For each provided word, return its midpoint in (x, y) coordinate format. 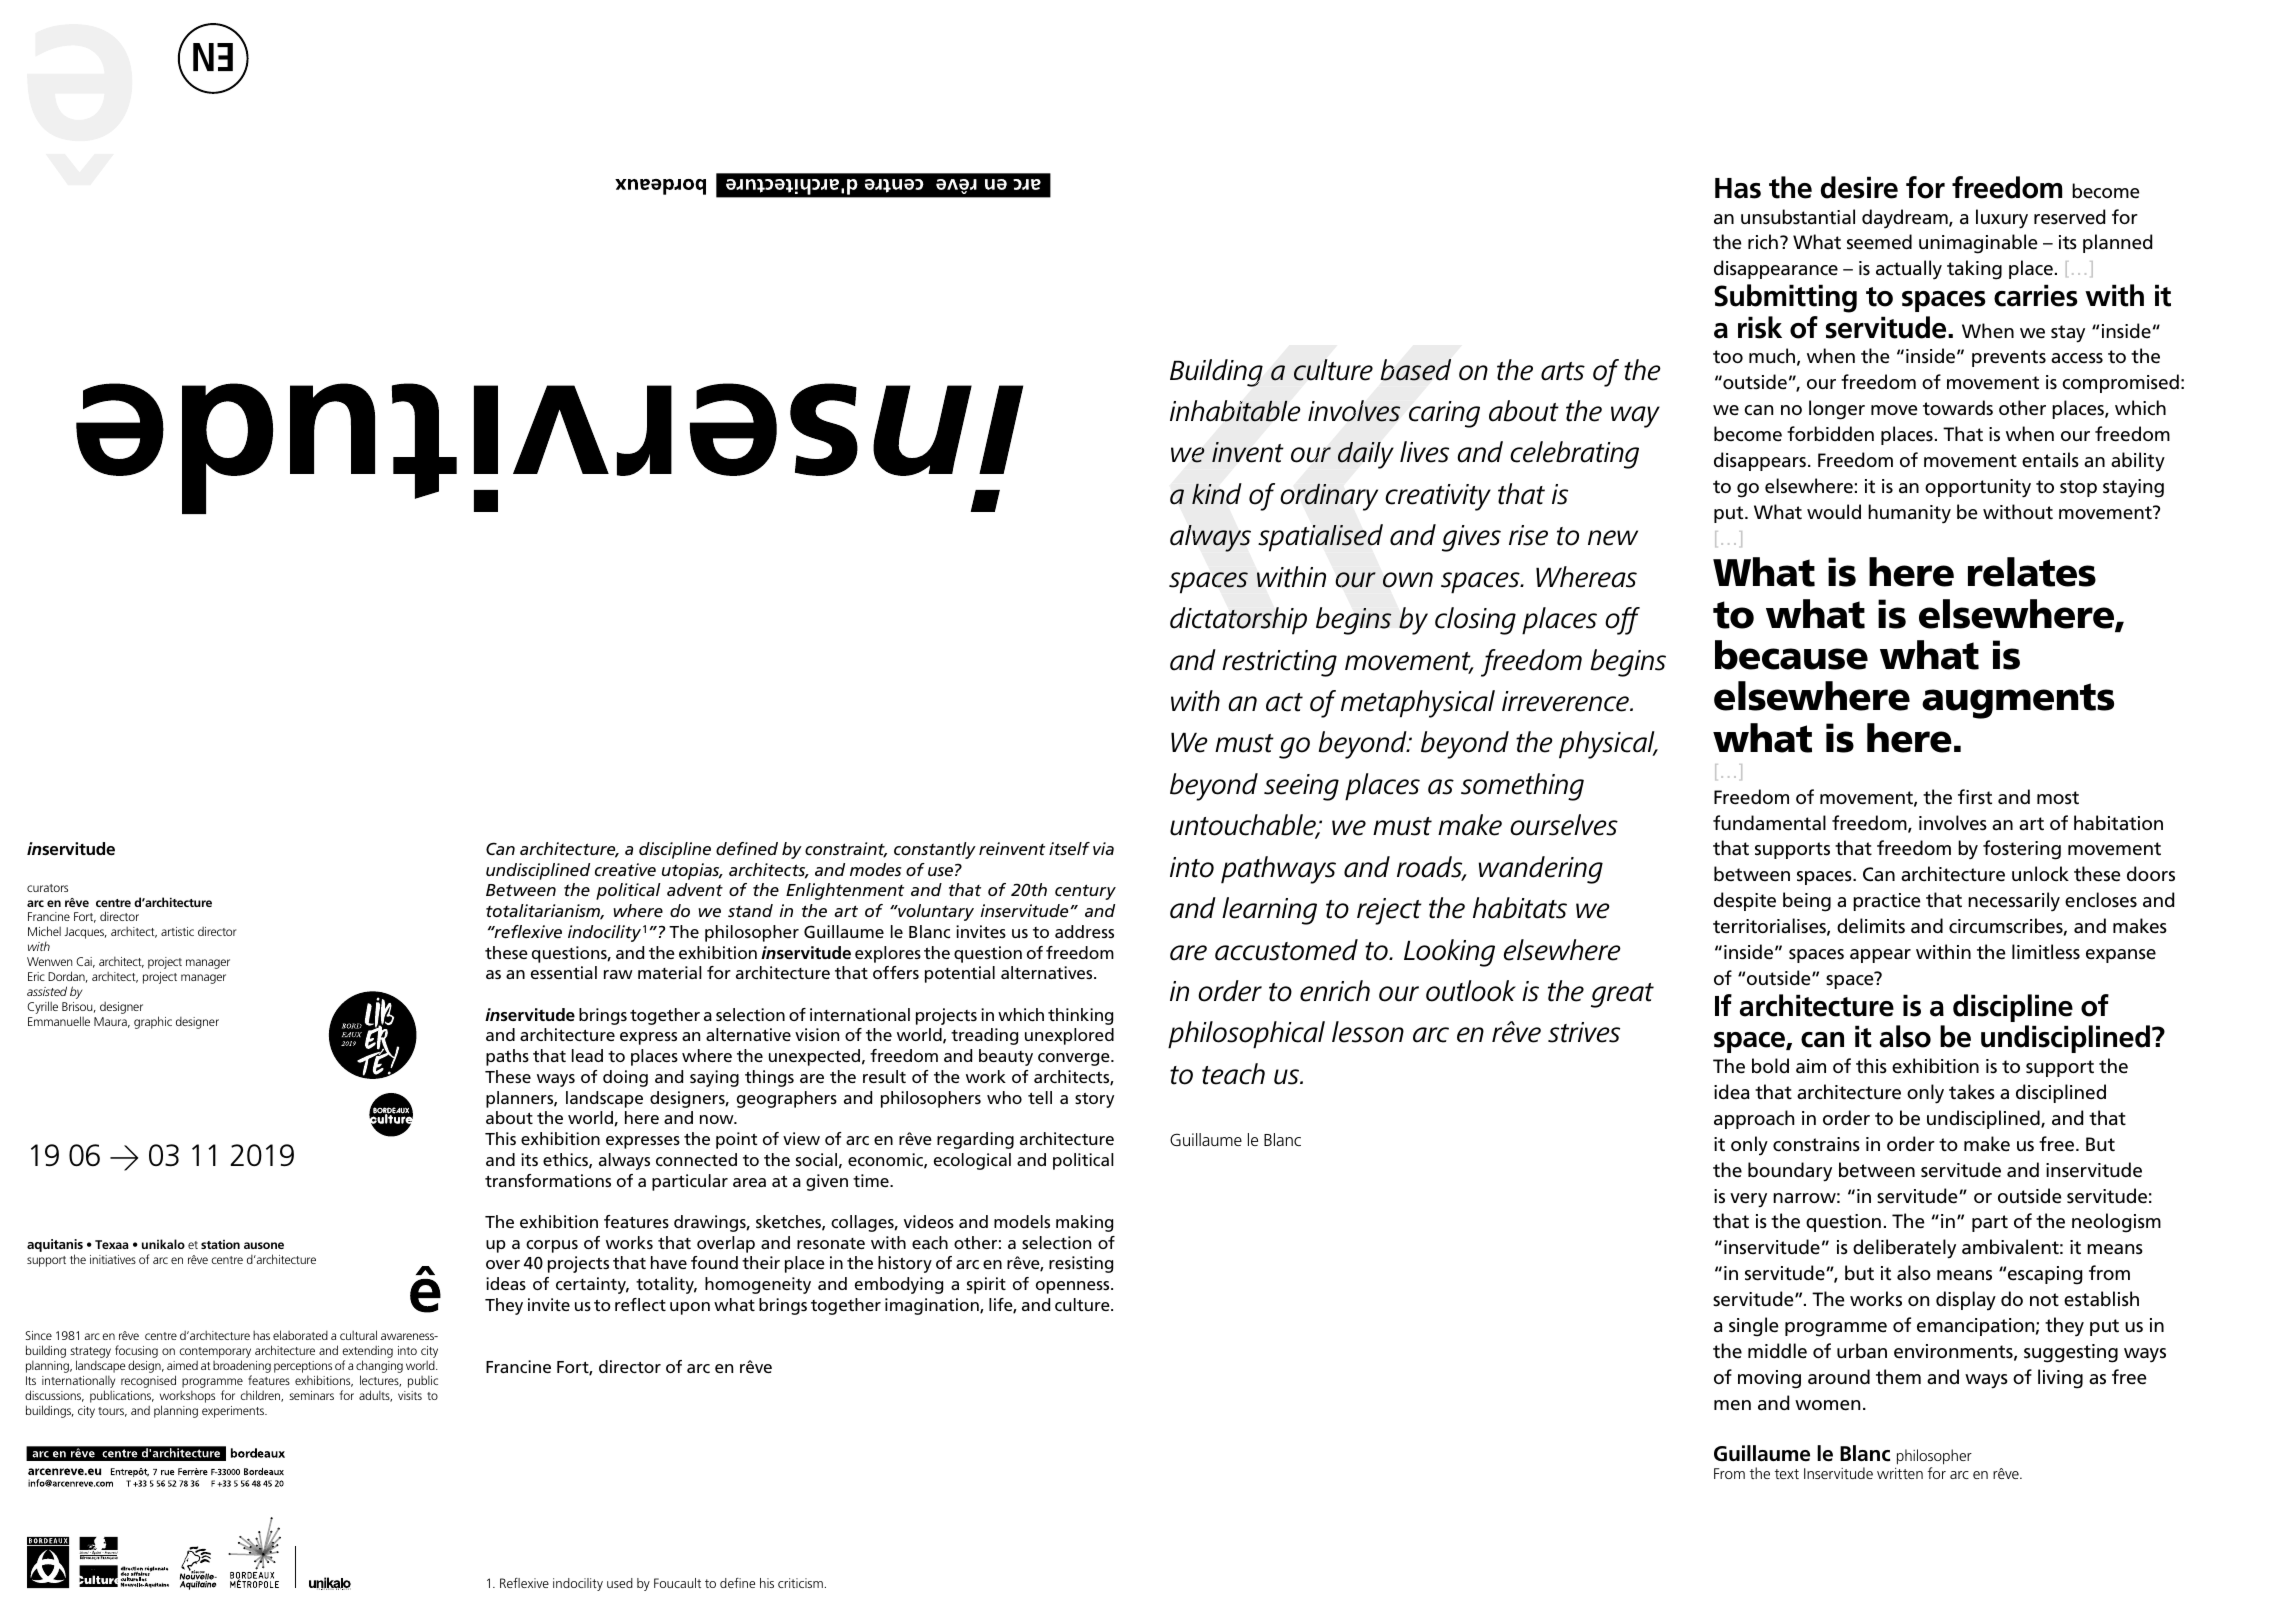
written (1900, 1473)
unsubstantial (1798, 217)
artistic (177, 931)
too (1728, 356)
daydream (1906, 219)
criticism (800, 1583)
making (1084, 1223)
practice (1886, 902)
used (620, 1583)
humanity (1909, 514)
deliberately (1904, 1249)
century (1085, 892)
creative (625, 869)
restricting (1279, 663)
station (220, 1244)
